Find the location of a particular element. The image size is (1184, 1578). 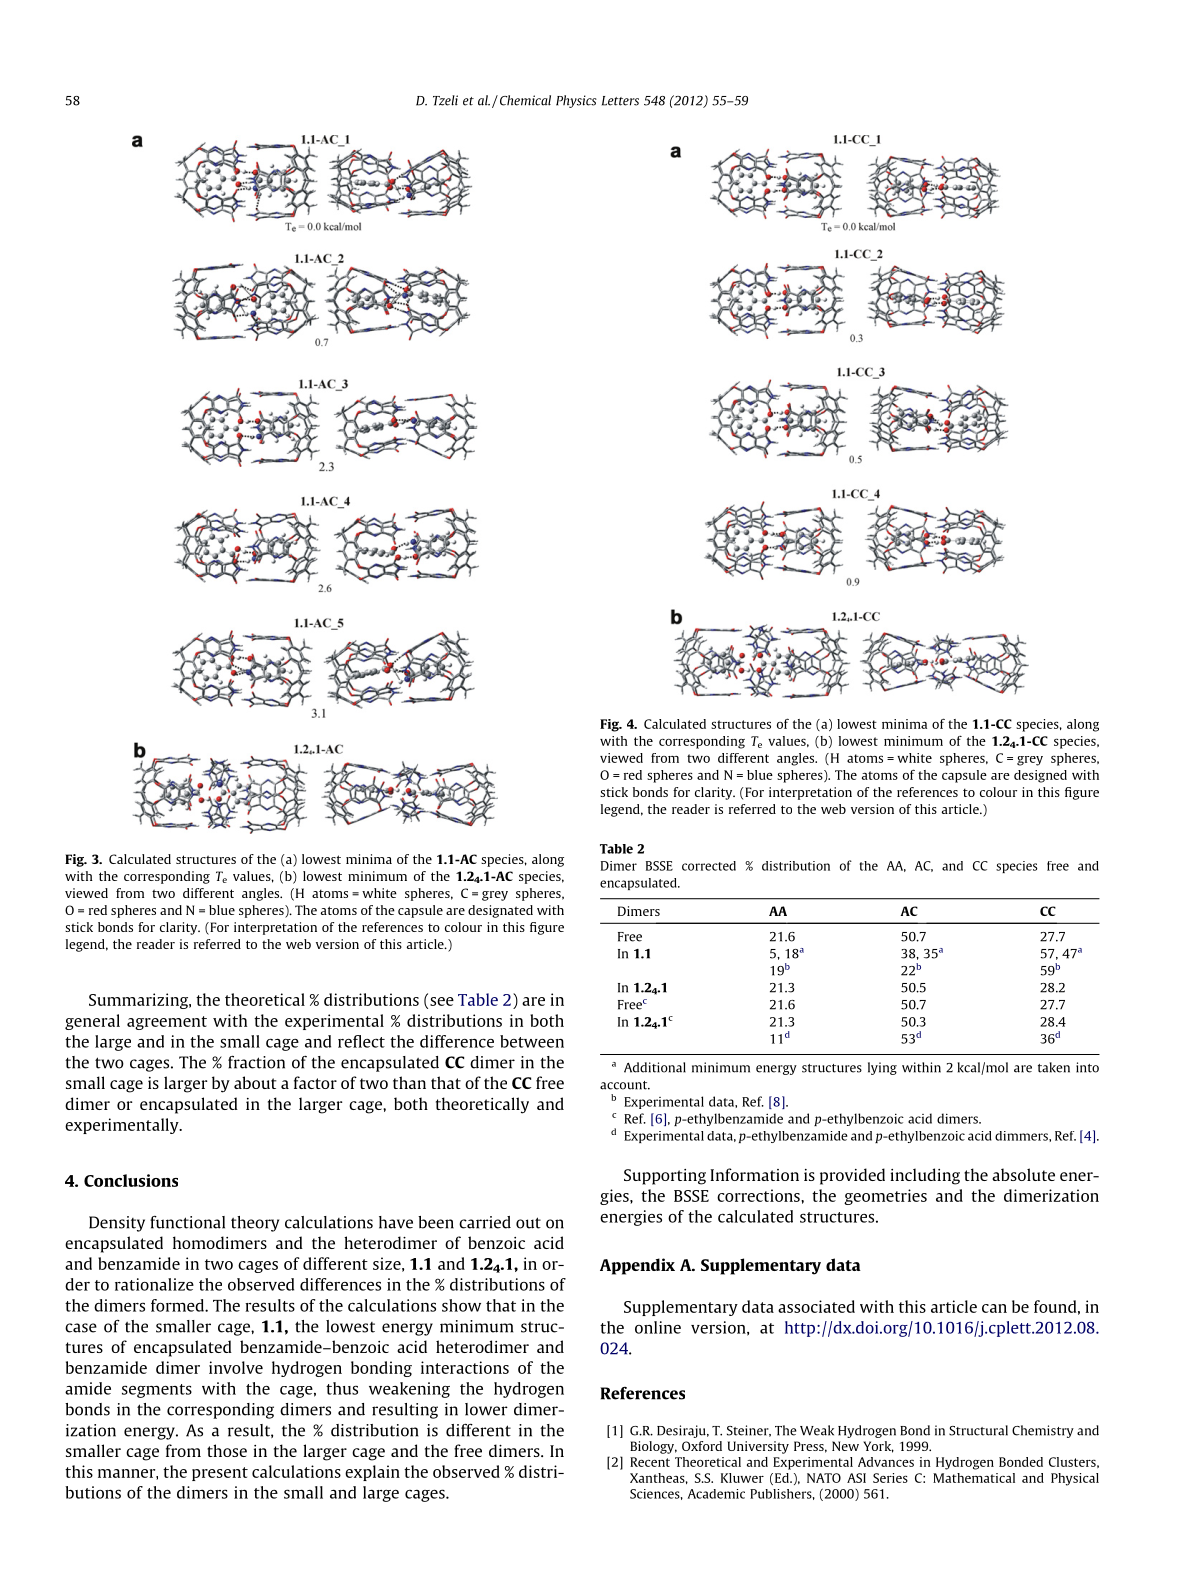

designed is located at coordinates (1040, 776).
